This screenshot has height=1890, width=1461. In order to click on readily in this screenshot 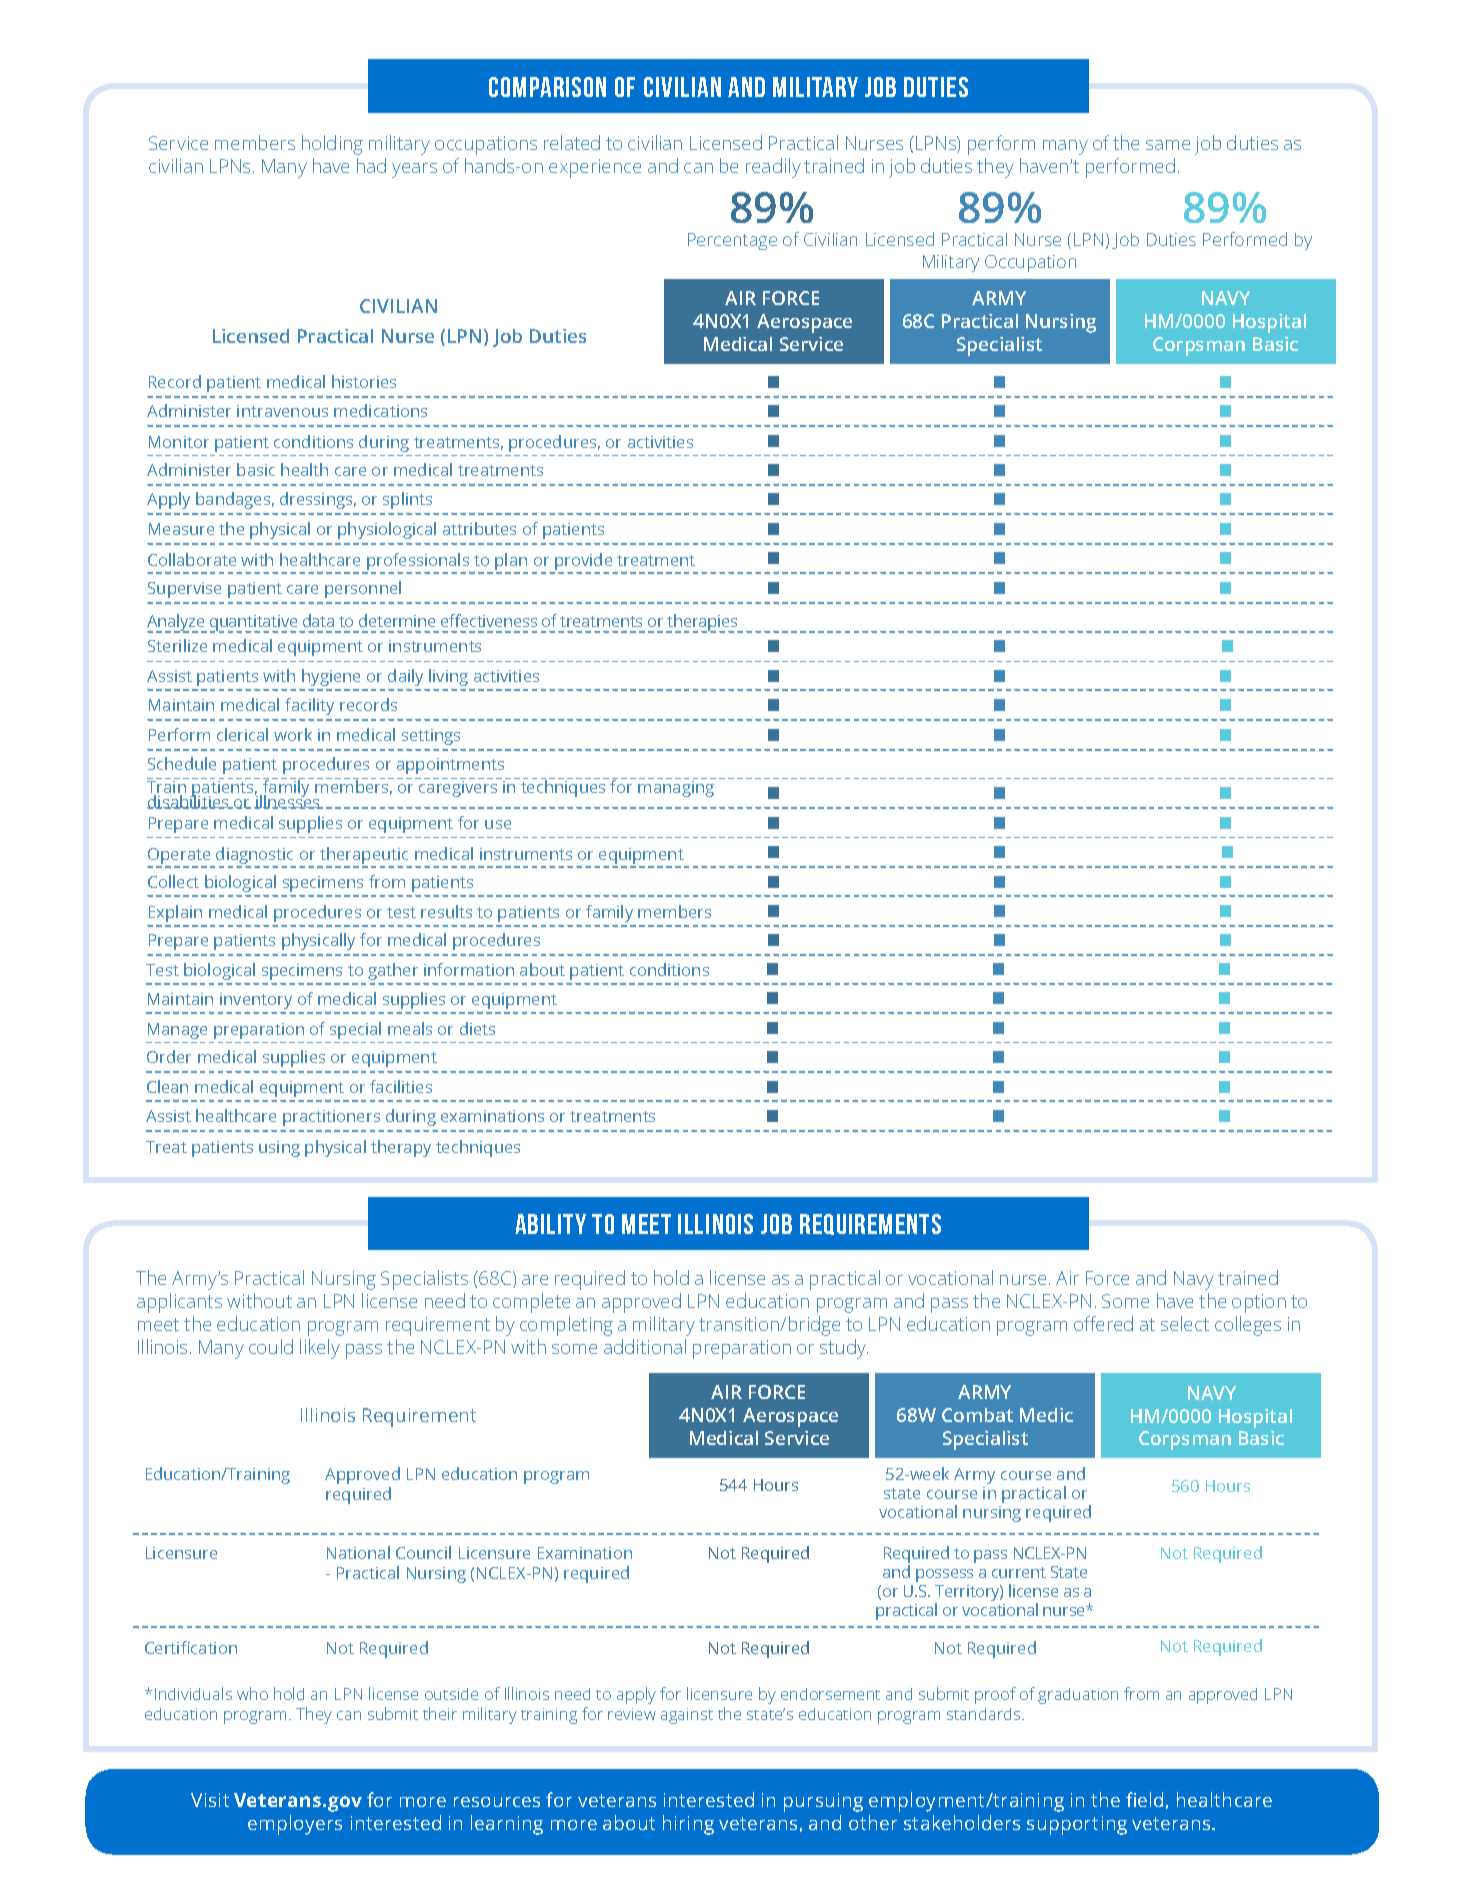, I will do `click(773, 168)`.
